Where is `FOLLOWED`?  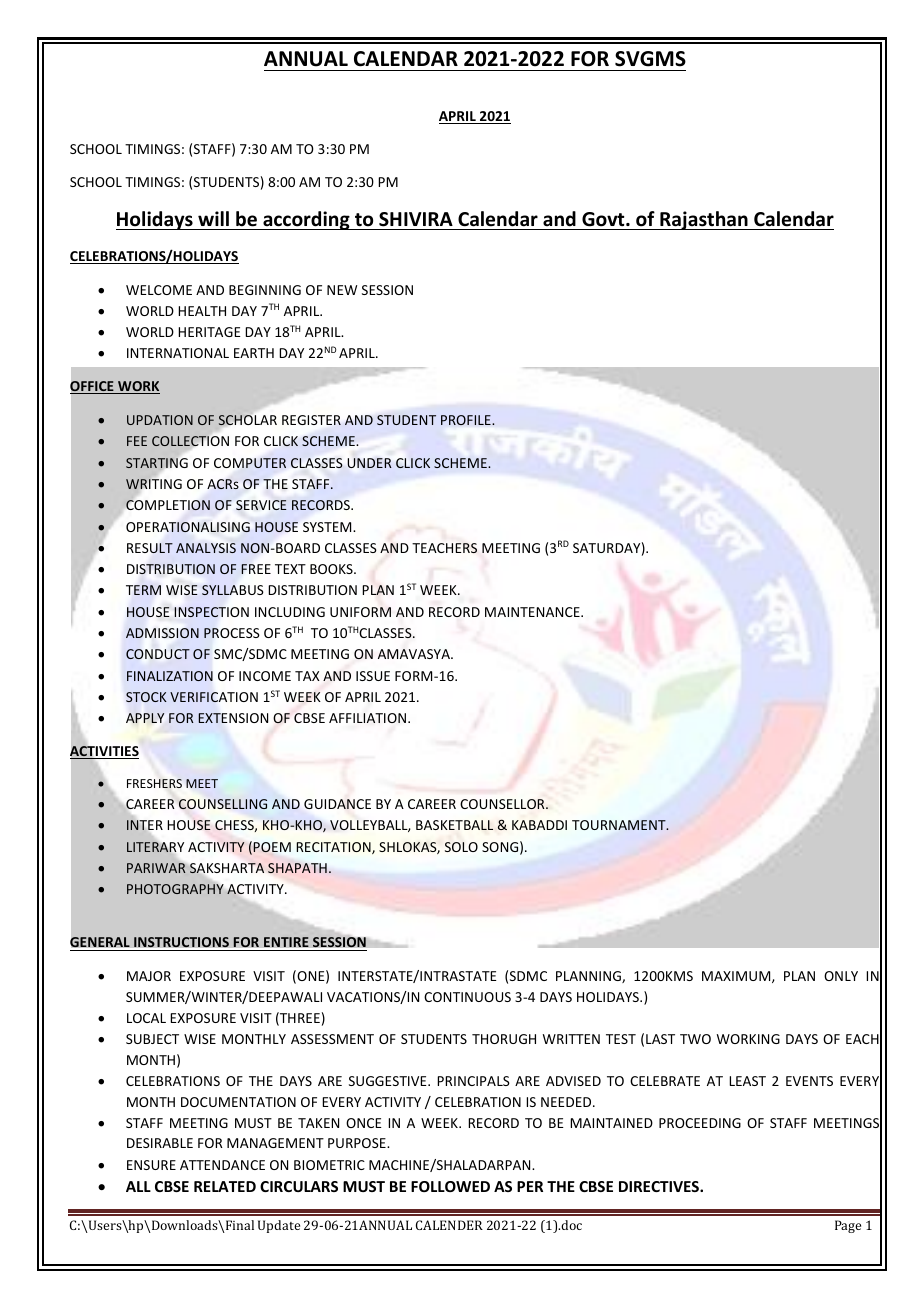
FOLLOWED is located at coordinates (450, 1186).
